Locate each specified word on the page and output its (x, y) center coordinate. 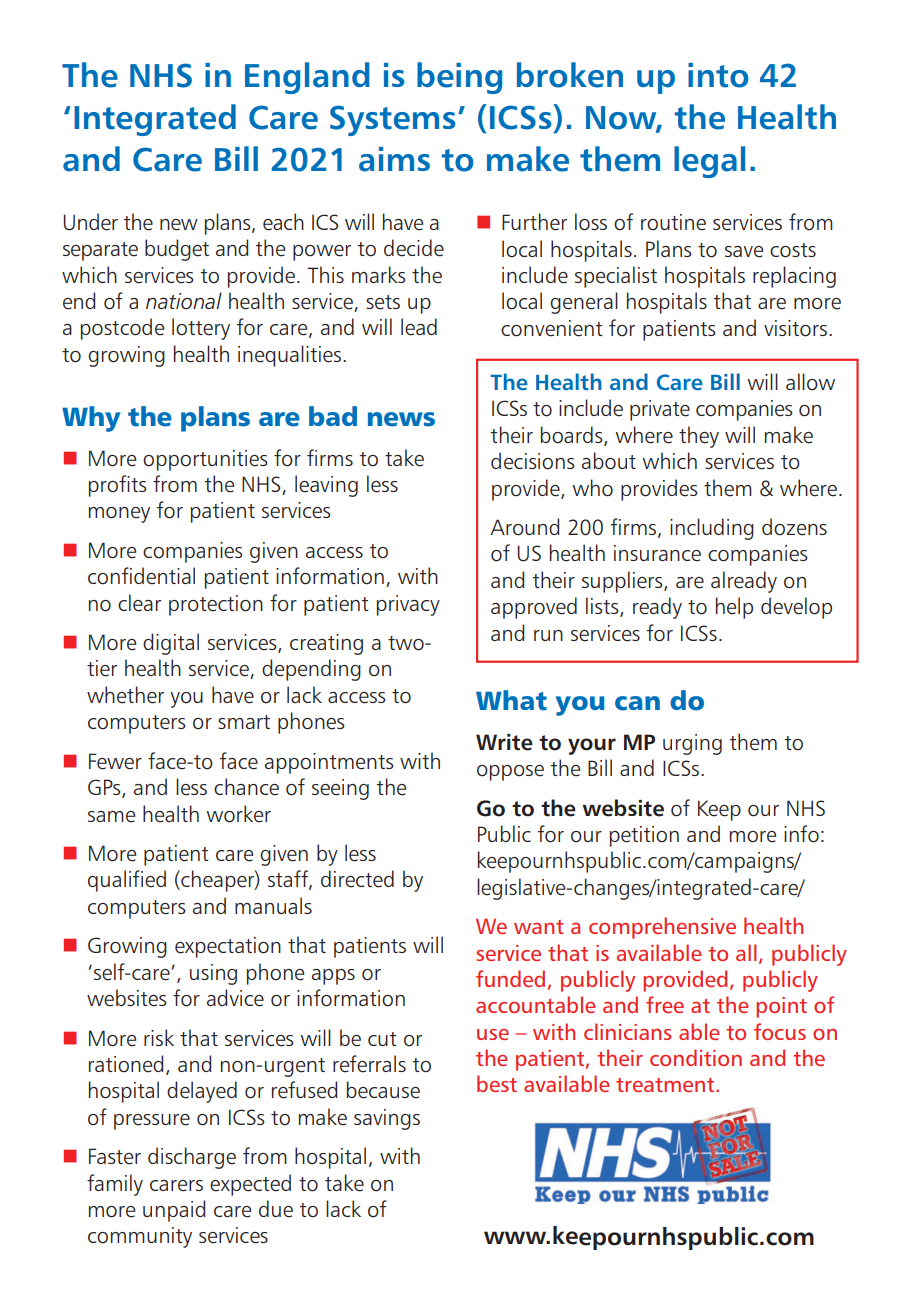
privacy (408, 605)
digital (171, 644)
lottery (201, 329)
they (699, 437)
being (459, 78)
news (401, 419)
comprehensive (662, 928)
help (734, 608)
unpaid (174, 1211)
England (307, 78)
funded (510, 978)
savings (387, 1119)
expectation (228, 947)
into (718, 75)
